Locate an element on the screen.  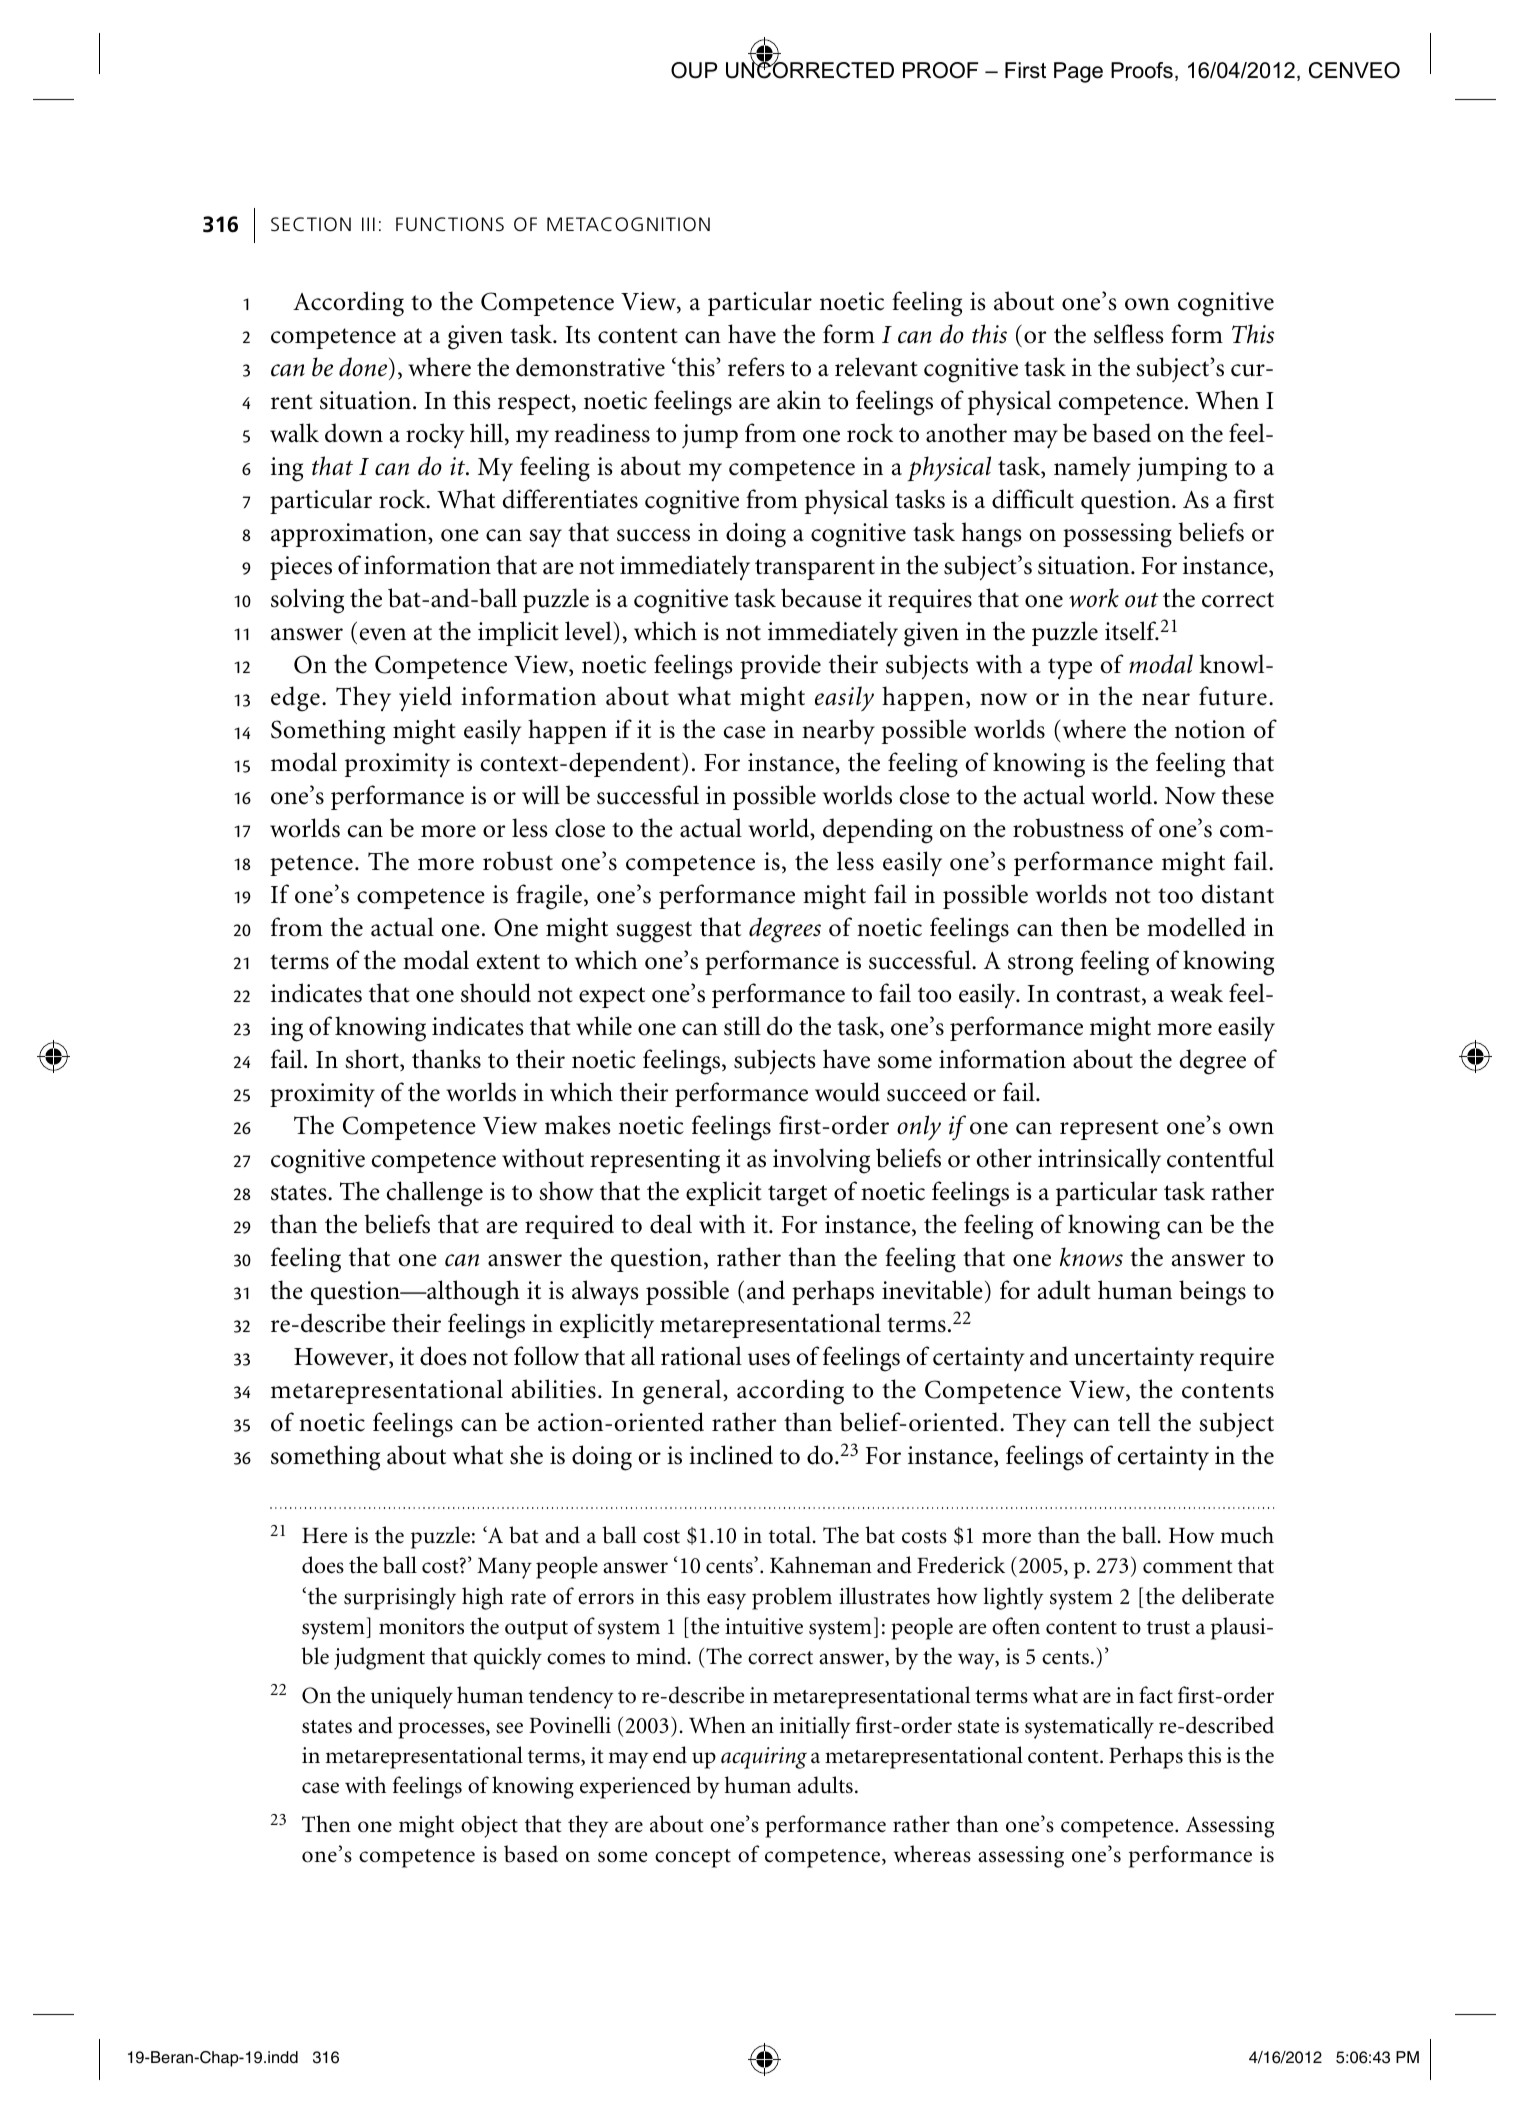
yield is located at coordinates (425, 698).
